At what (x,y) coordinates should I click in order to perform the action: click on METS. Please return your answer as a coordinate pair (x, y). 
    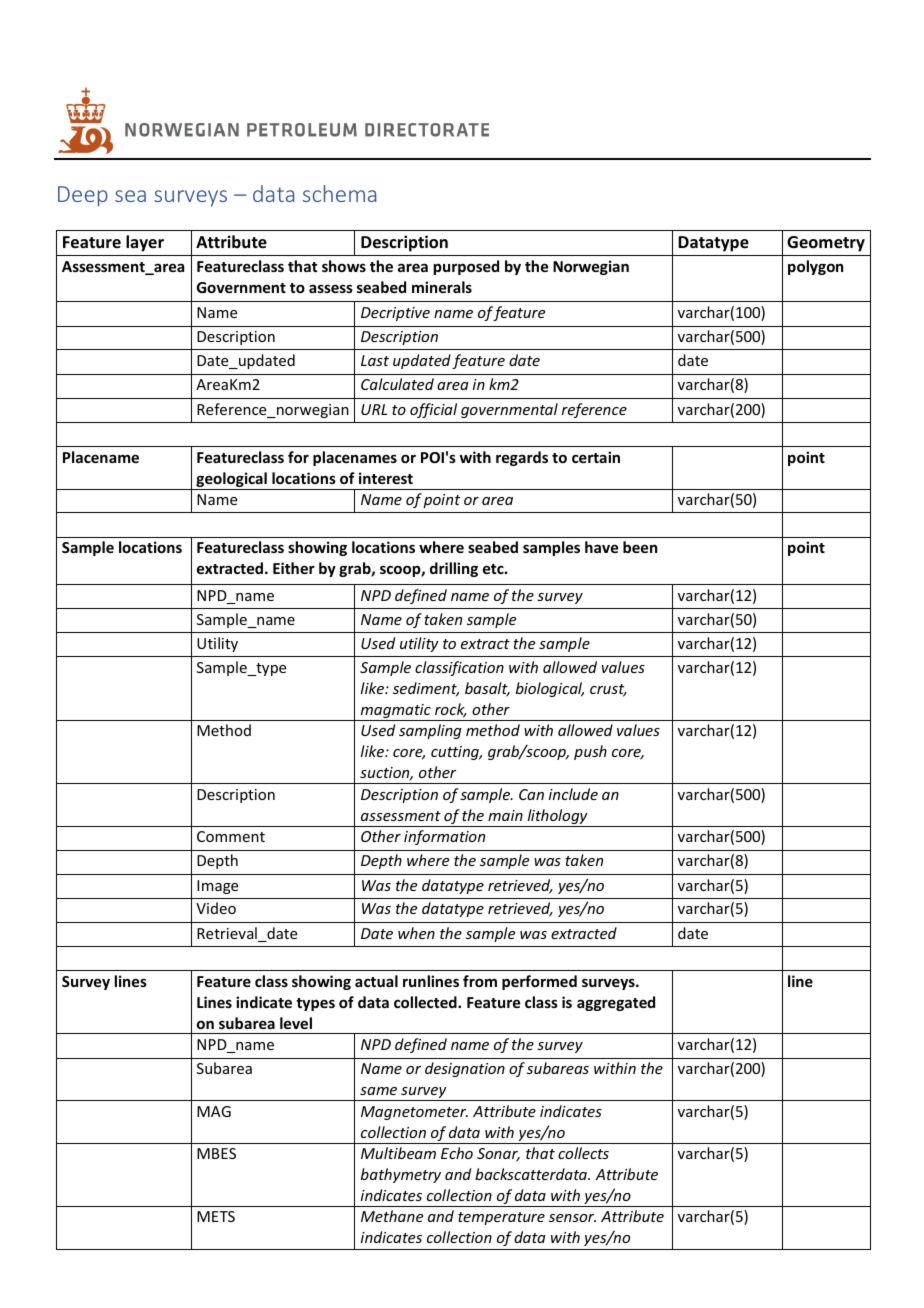
    Looking at the image, I should click on (216, 1216).
